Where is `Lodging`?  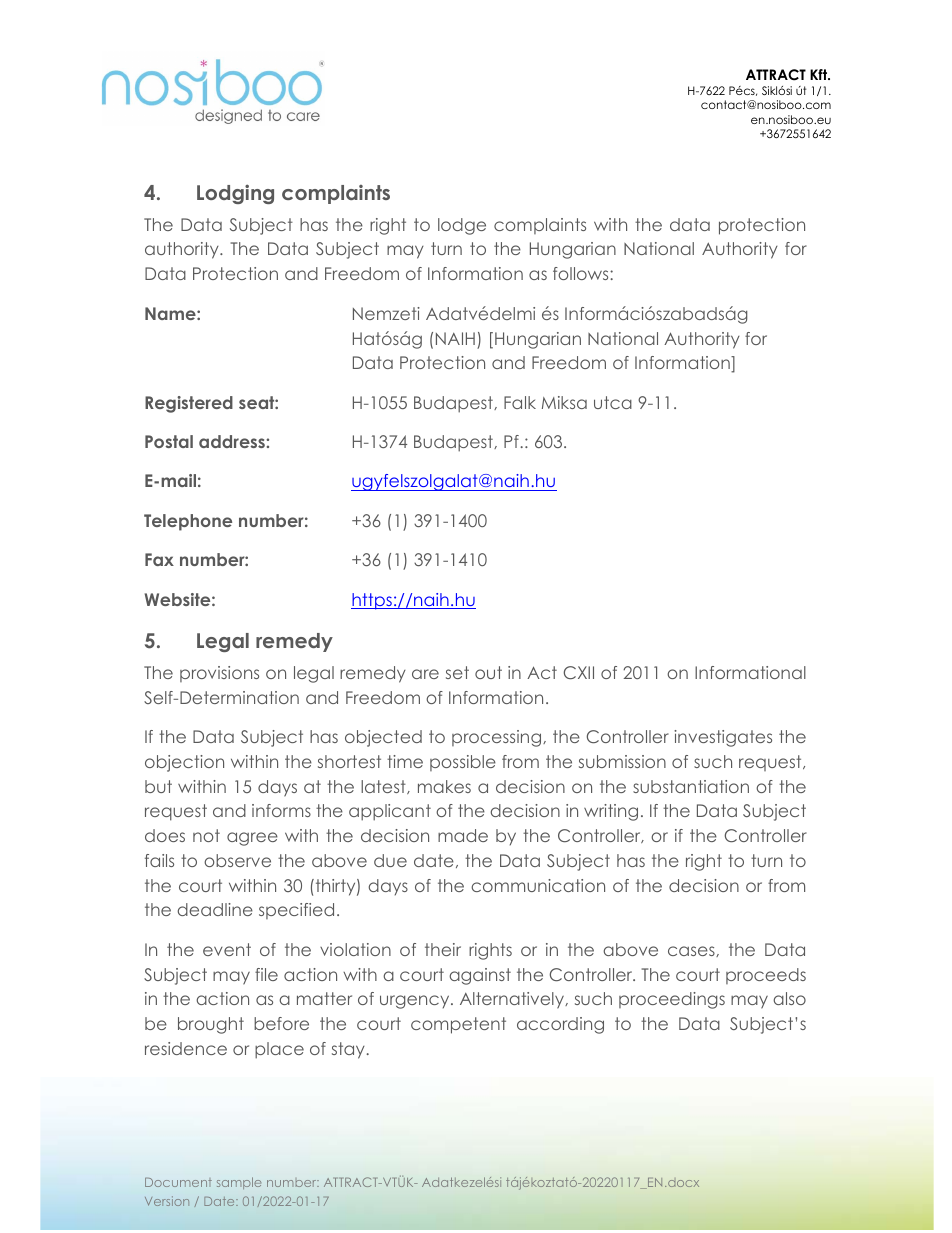
Lodging is located at coordinates (235, 194).
